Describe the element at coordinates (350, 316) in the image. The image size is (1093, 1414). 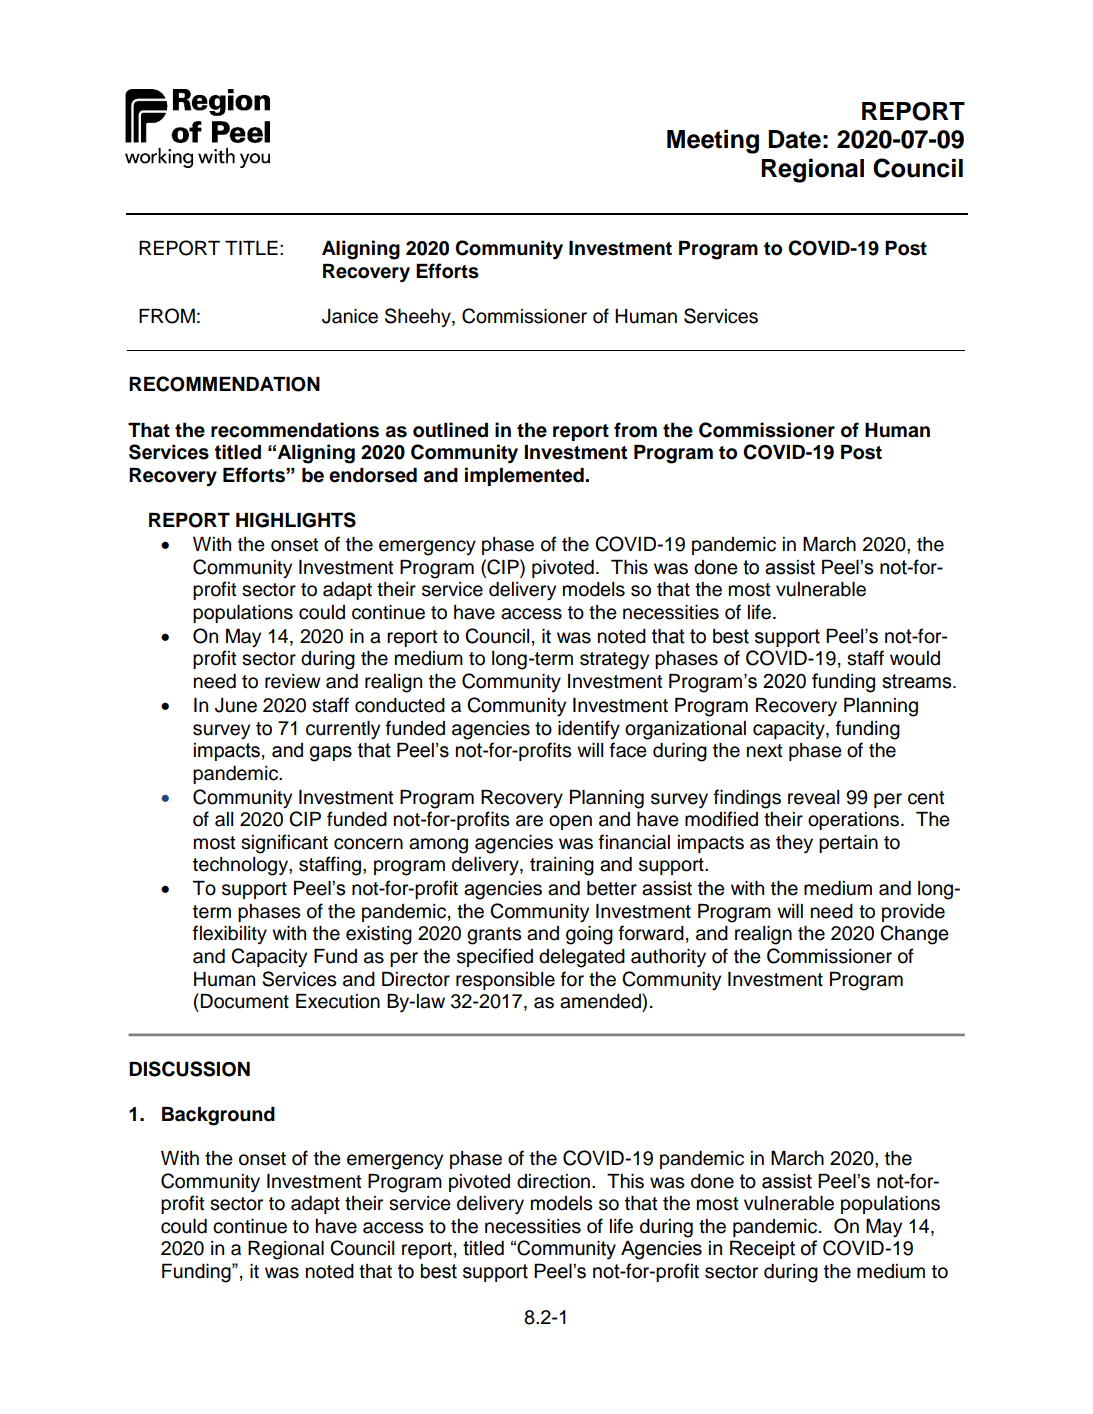
I see `Janice` at that location.
